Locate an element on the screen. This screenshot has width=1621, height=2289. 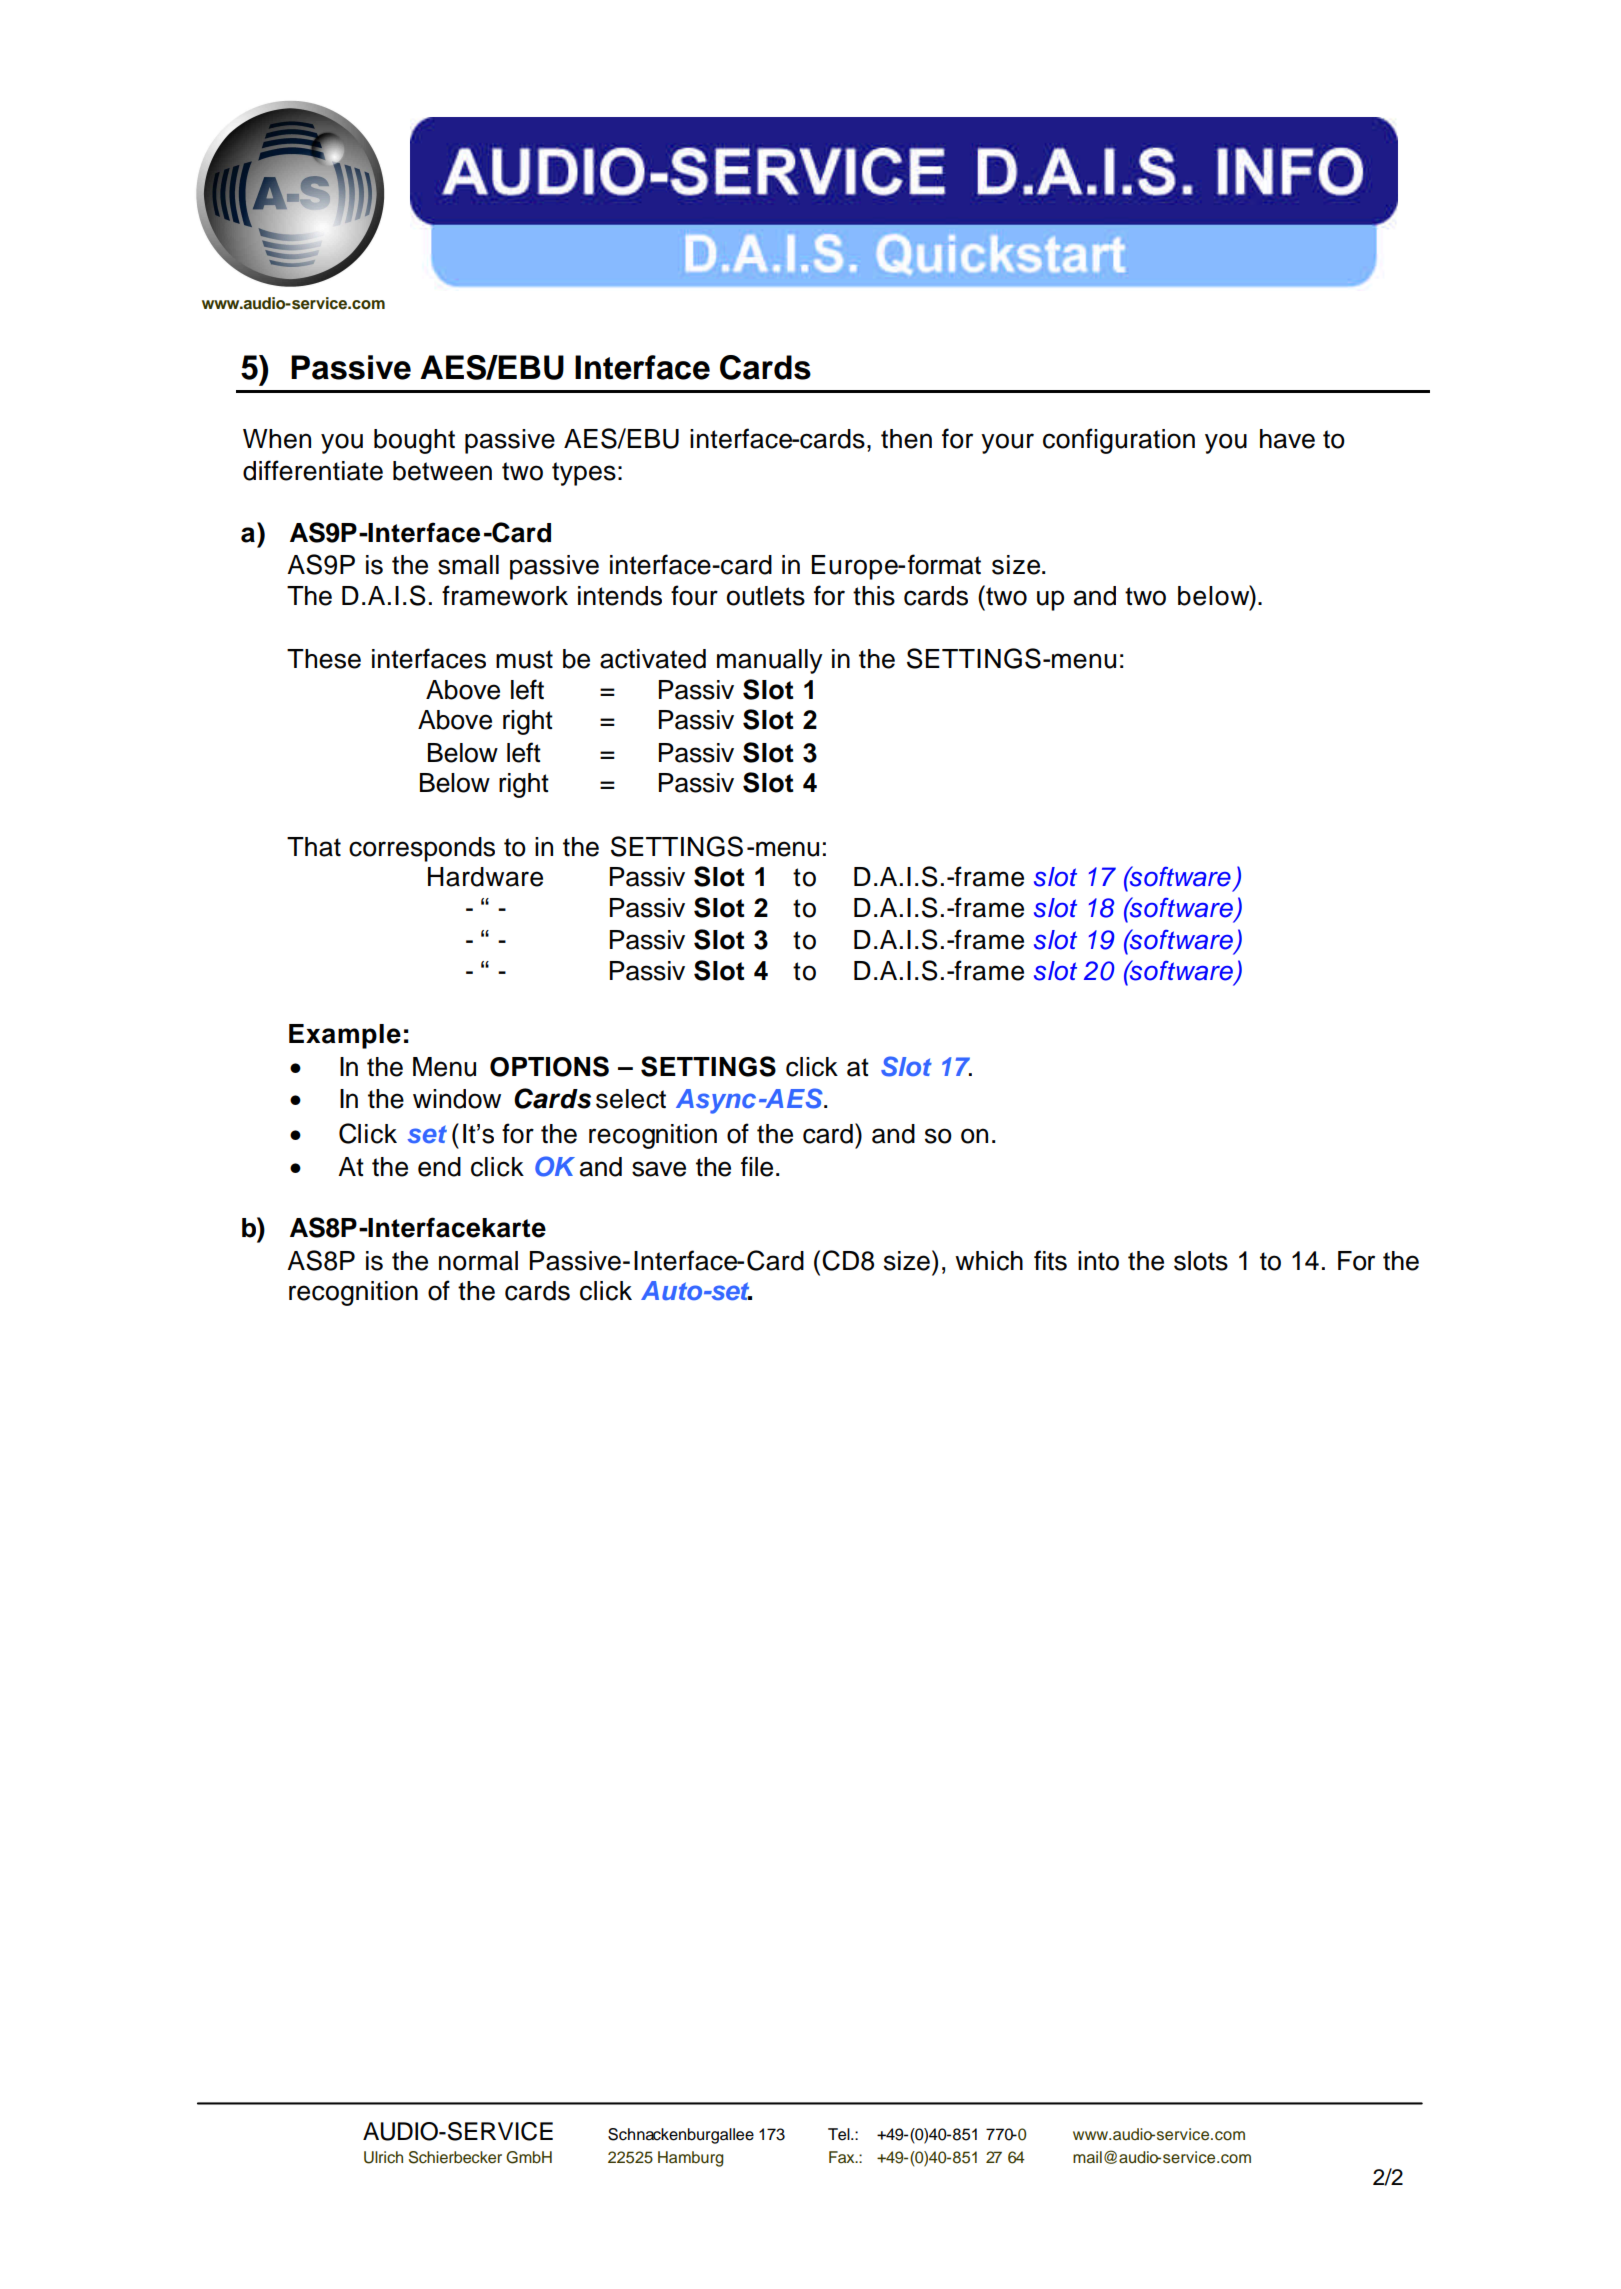
between is located at coordinates (442, 471).
